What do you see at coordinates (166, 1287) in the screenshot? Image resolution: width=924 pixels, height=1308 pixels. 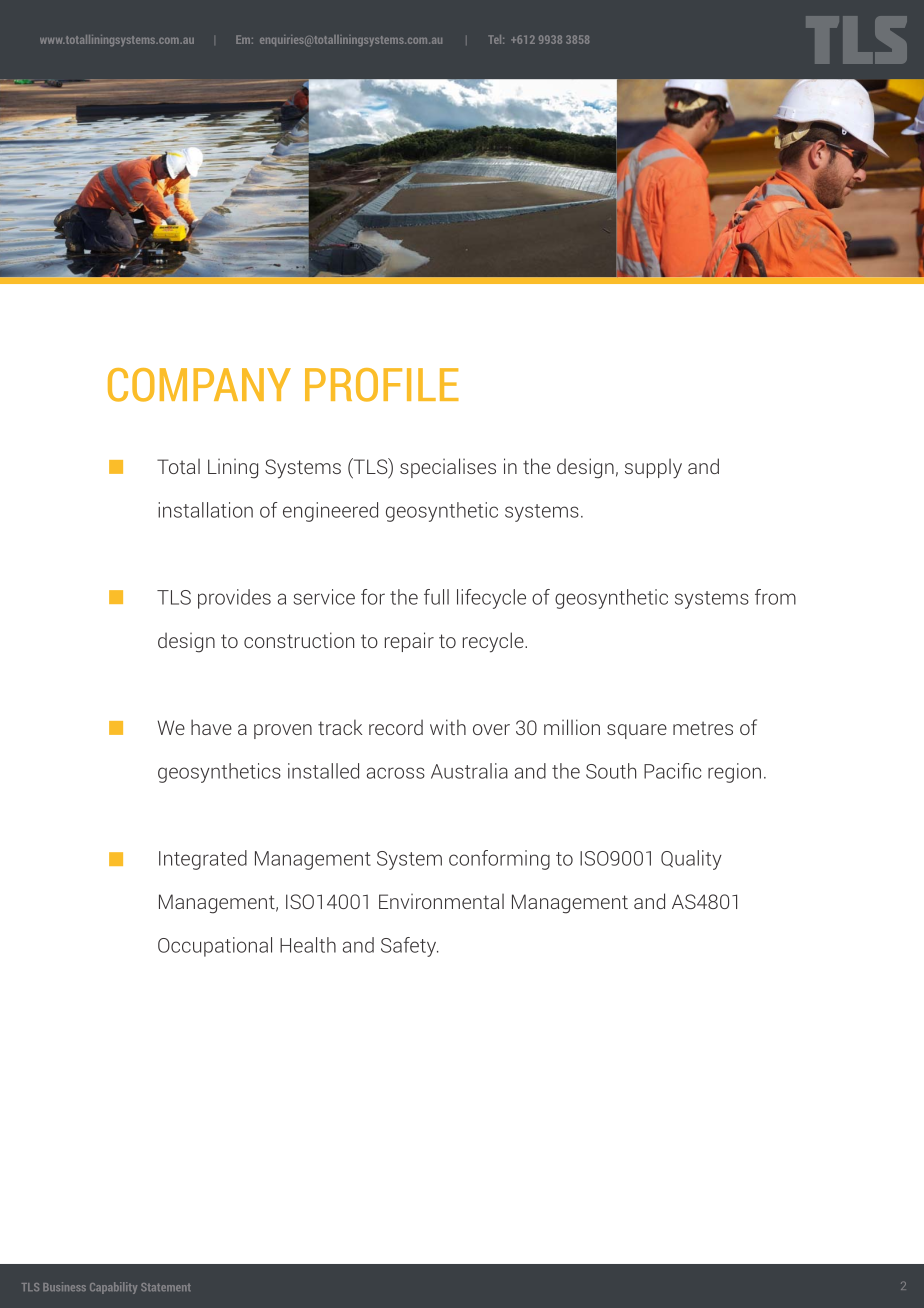 I see `Statement` at bounding box center [166, 1287].
